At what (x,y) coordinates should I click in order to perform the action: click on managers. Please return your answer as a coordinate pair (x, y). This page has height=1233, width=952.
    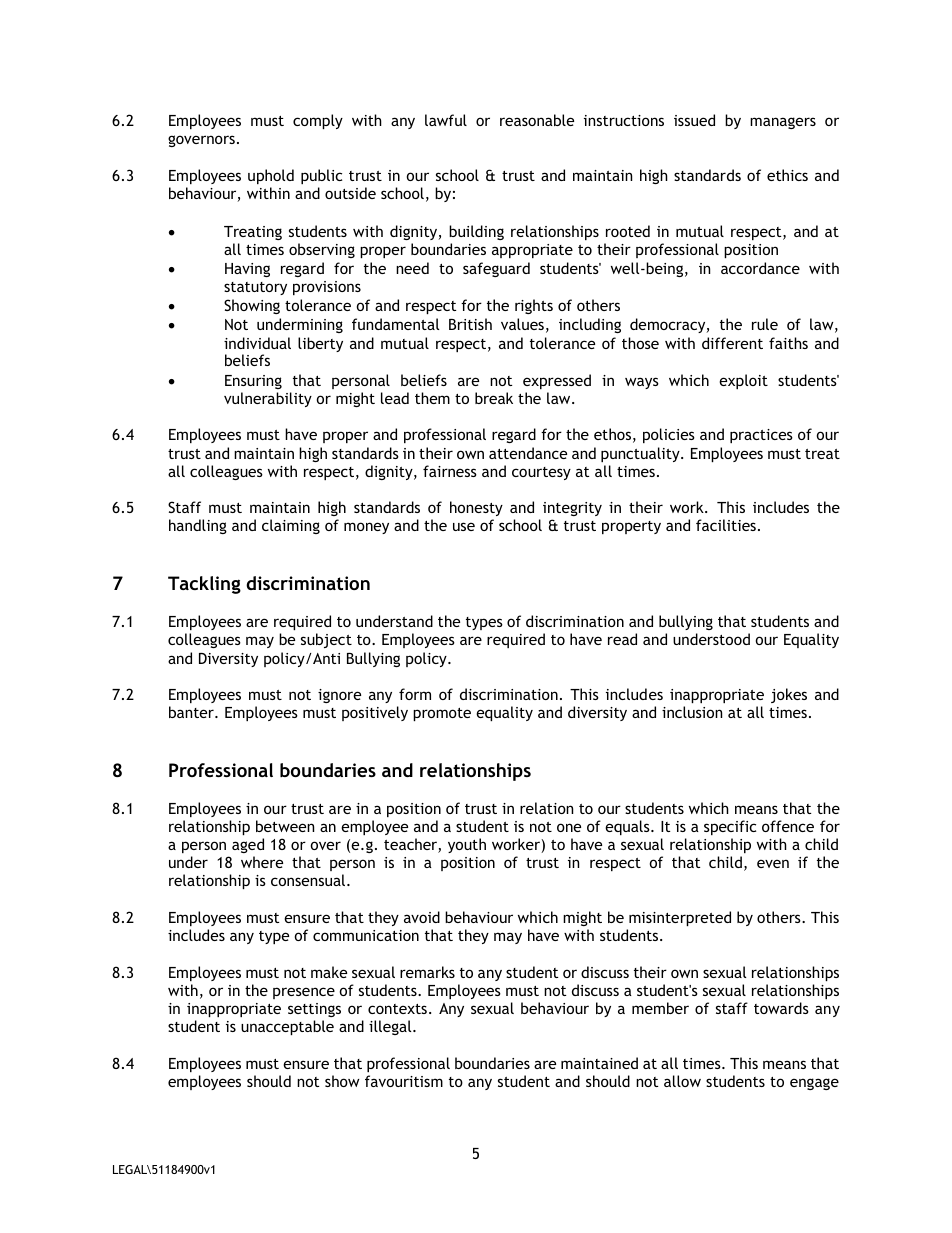
    Looking at the image, I should click on (783, 123).
